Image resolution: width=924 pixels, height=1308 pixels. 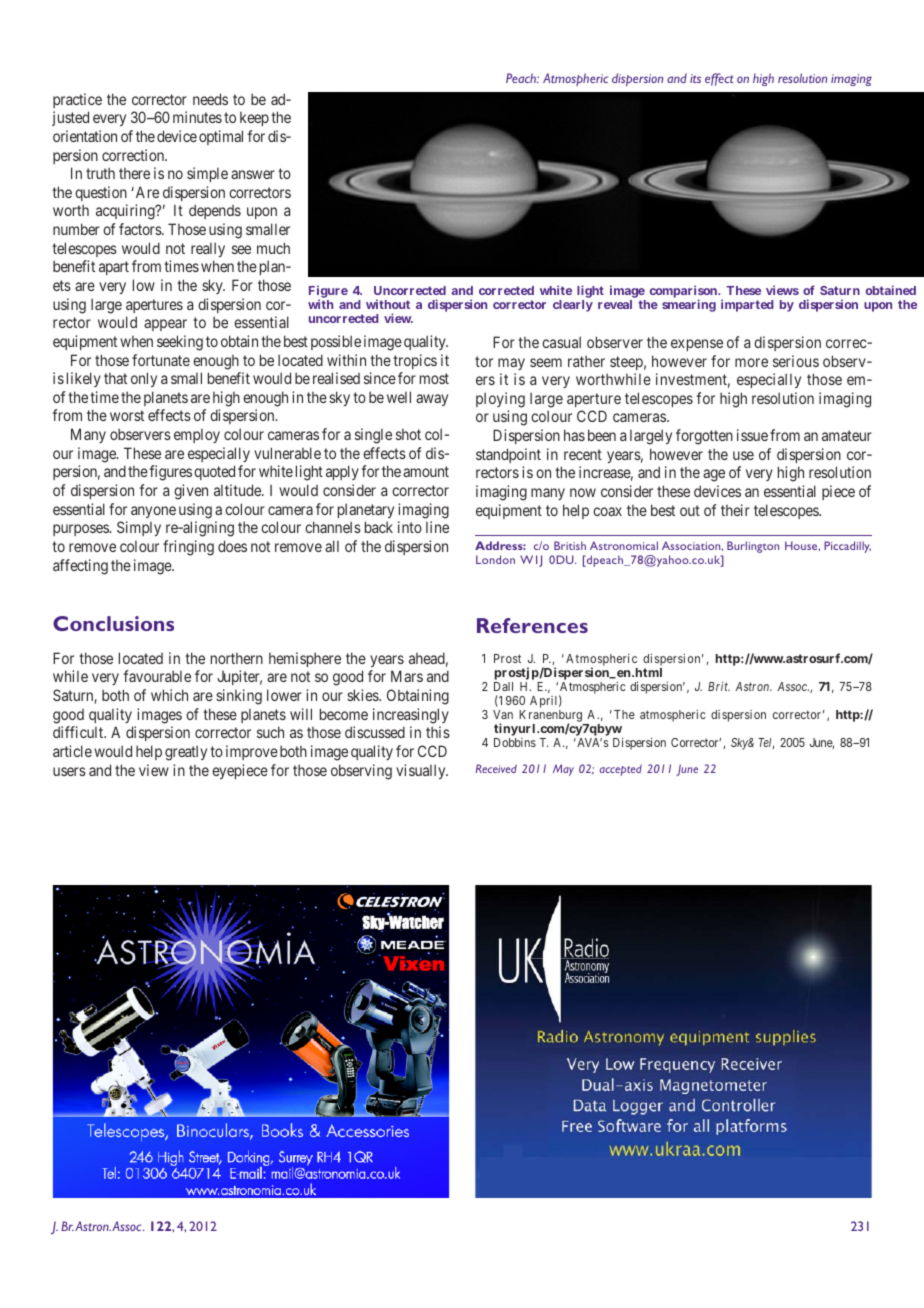 What do you see at coordinates (113, 623) in the screenshot?
I see `Conclusions` at bounding box center [113, 623].
